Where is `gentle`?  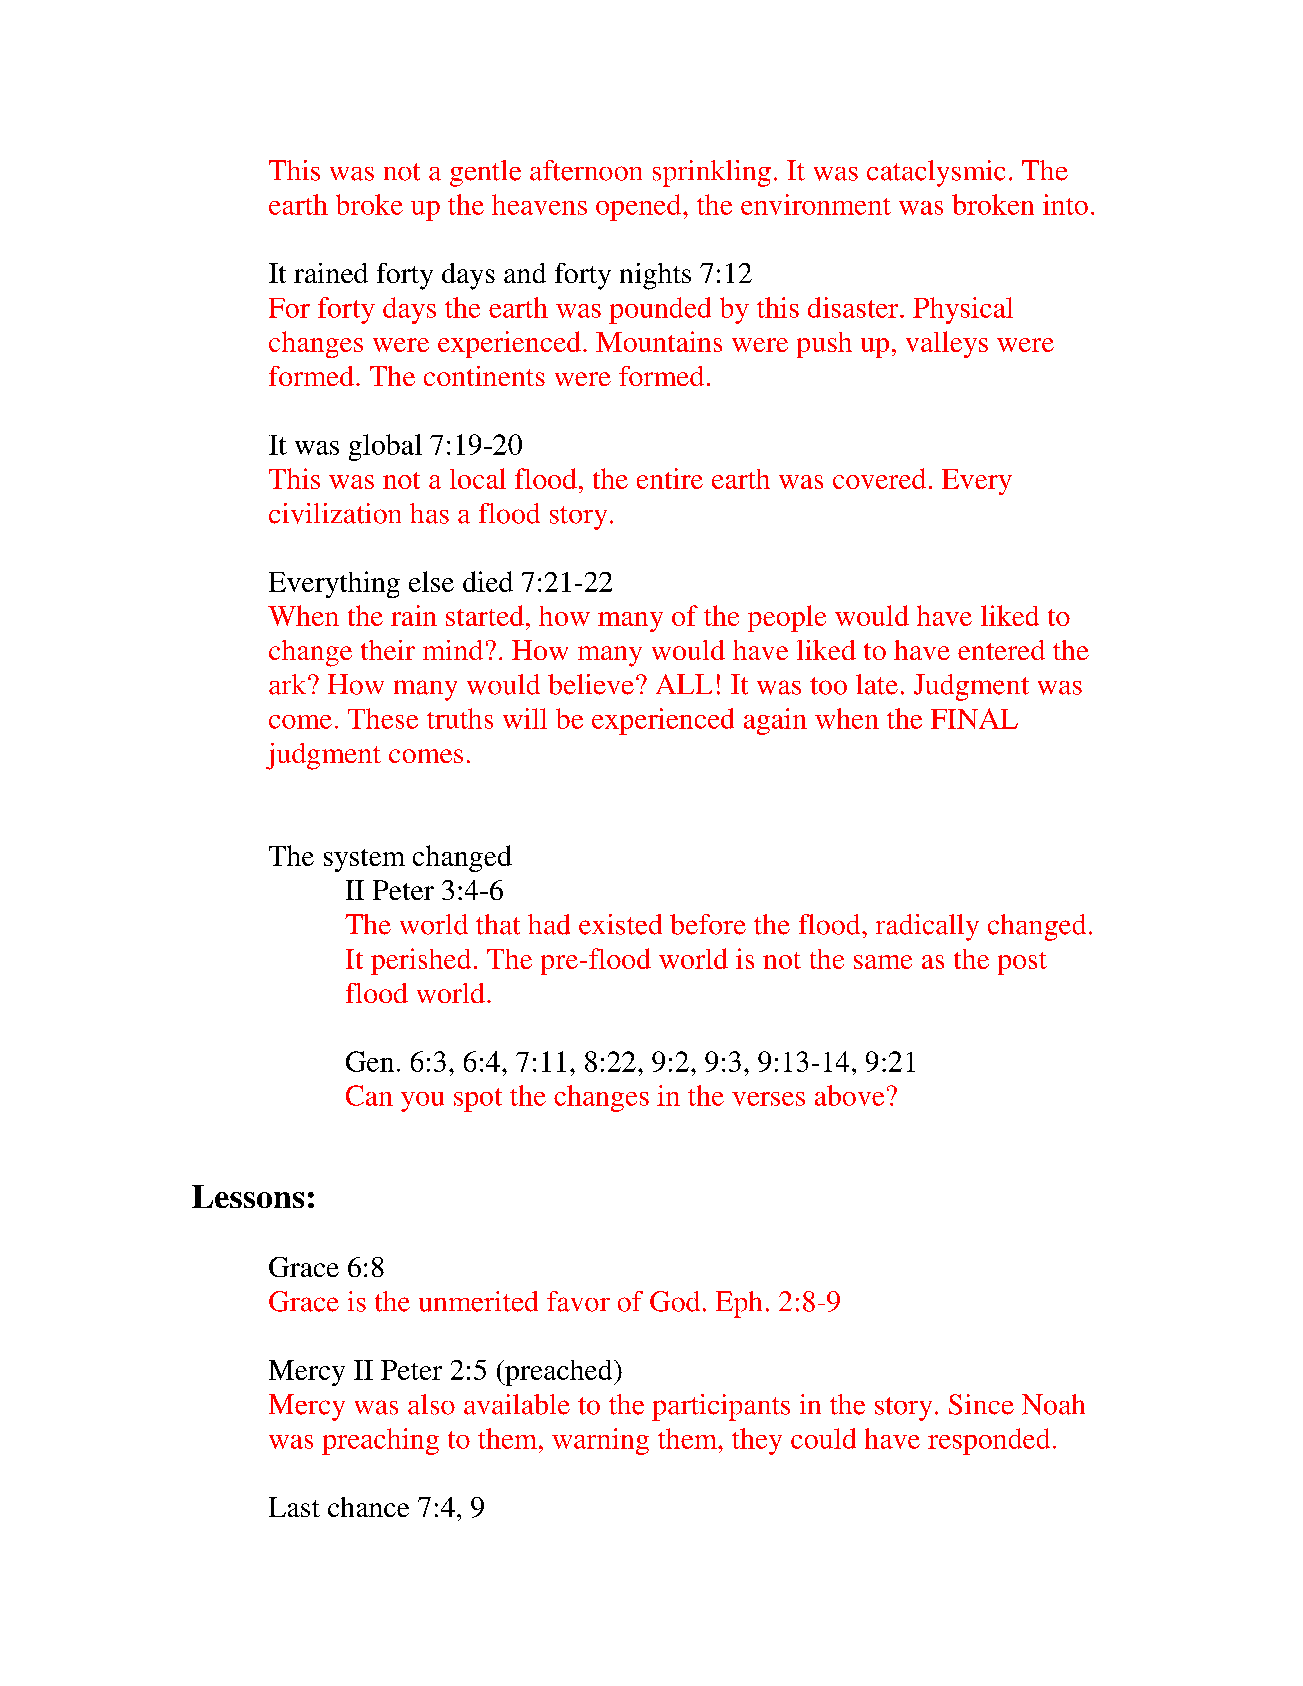 gentle is located at coordinates (485, 173).
